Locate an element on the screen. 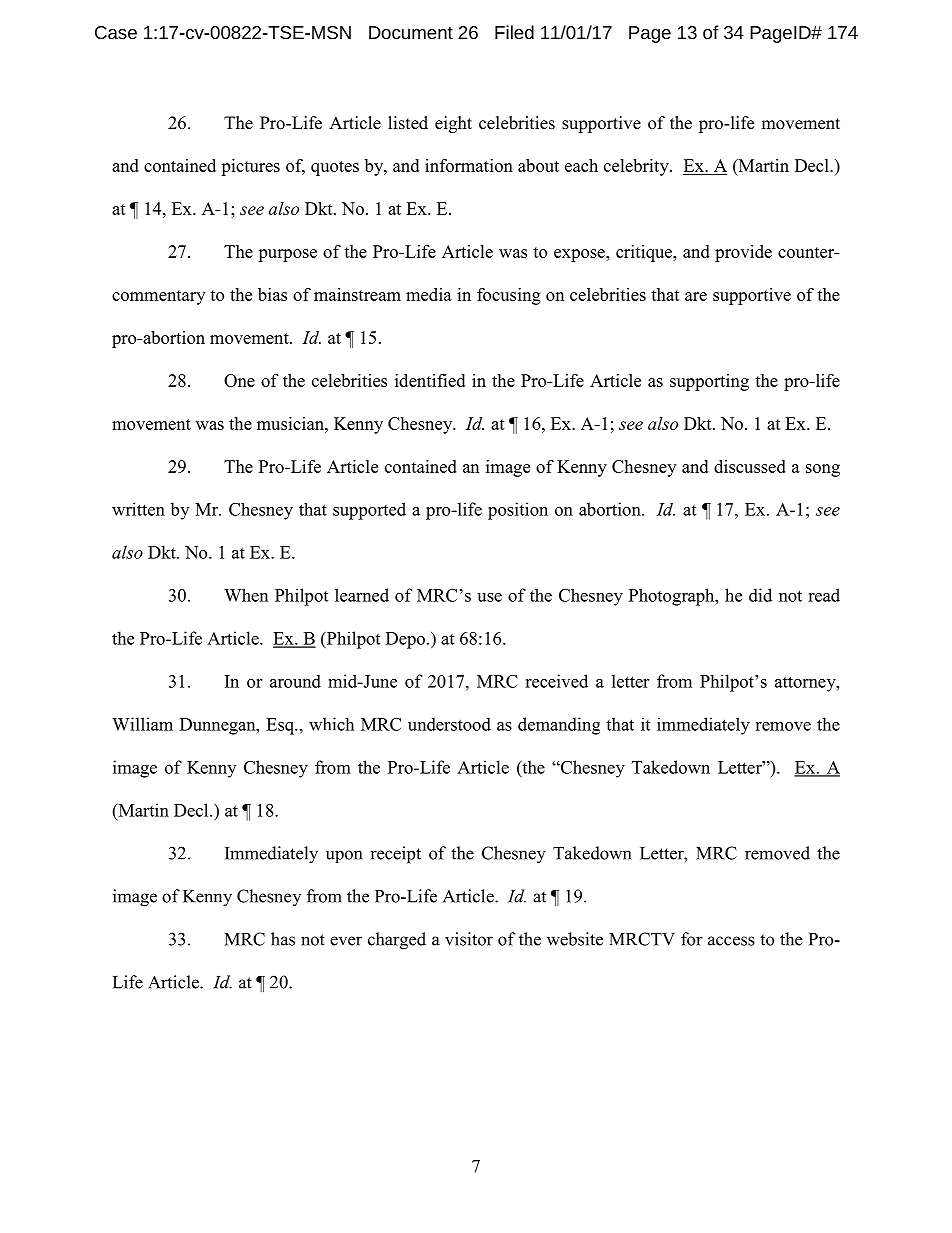  Filed is located at coordinates (514, 32).
